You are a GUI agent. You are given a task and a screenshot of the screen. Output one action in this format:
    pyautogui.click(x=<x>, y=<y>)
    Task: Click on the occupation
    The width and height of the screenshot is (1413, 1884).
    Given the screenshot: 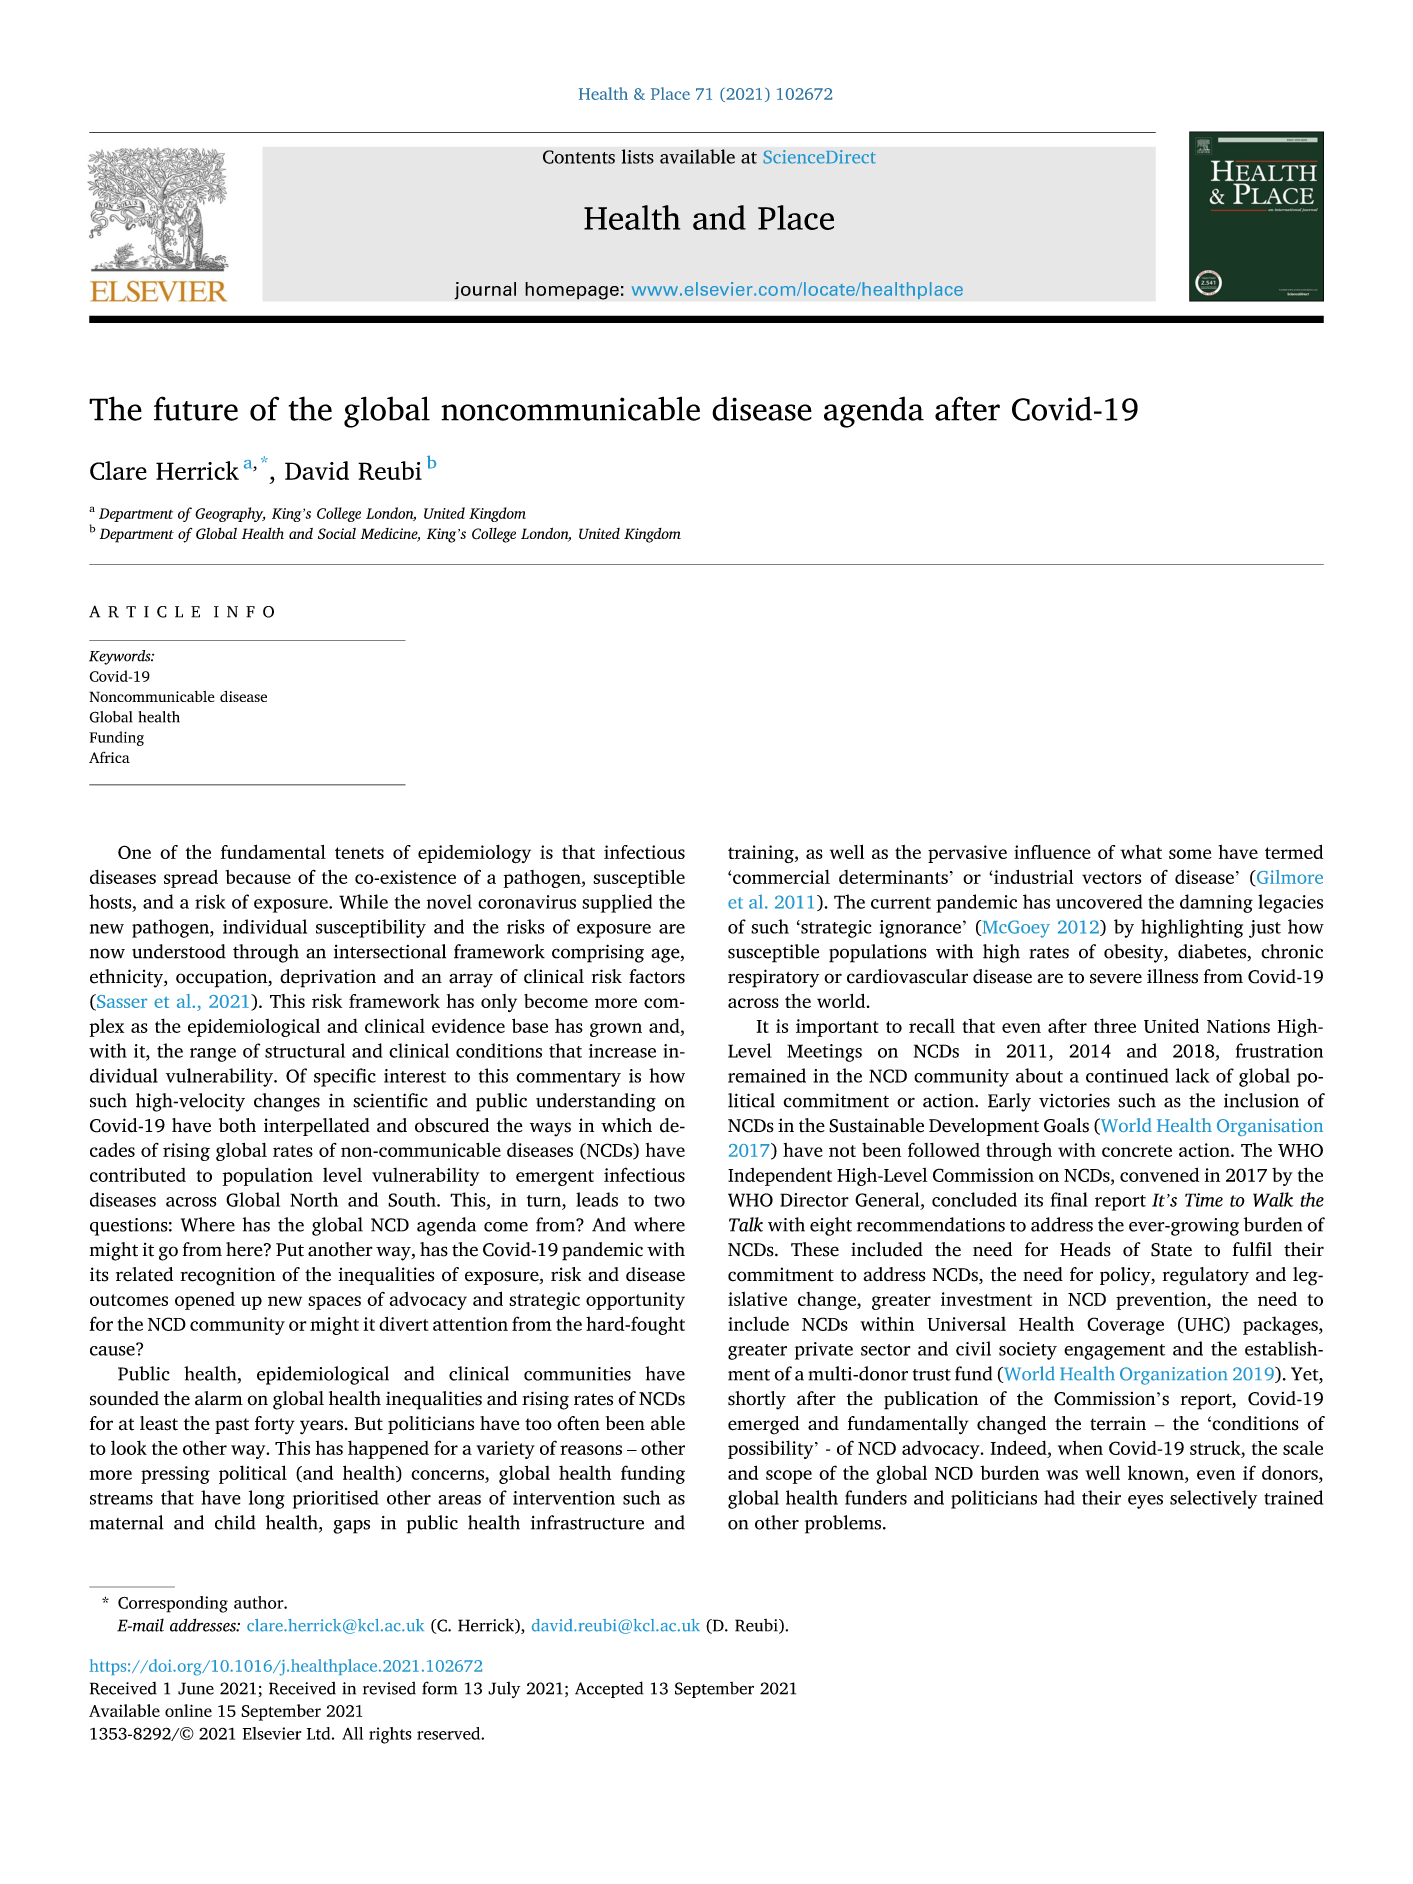 What is the action you would take?
    pyautogui.click(x=223, y=979)
